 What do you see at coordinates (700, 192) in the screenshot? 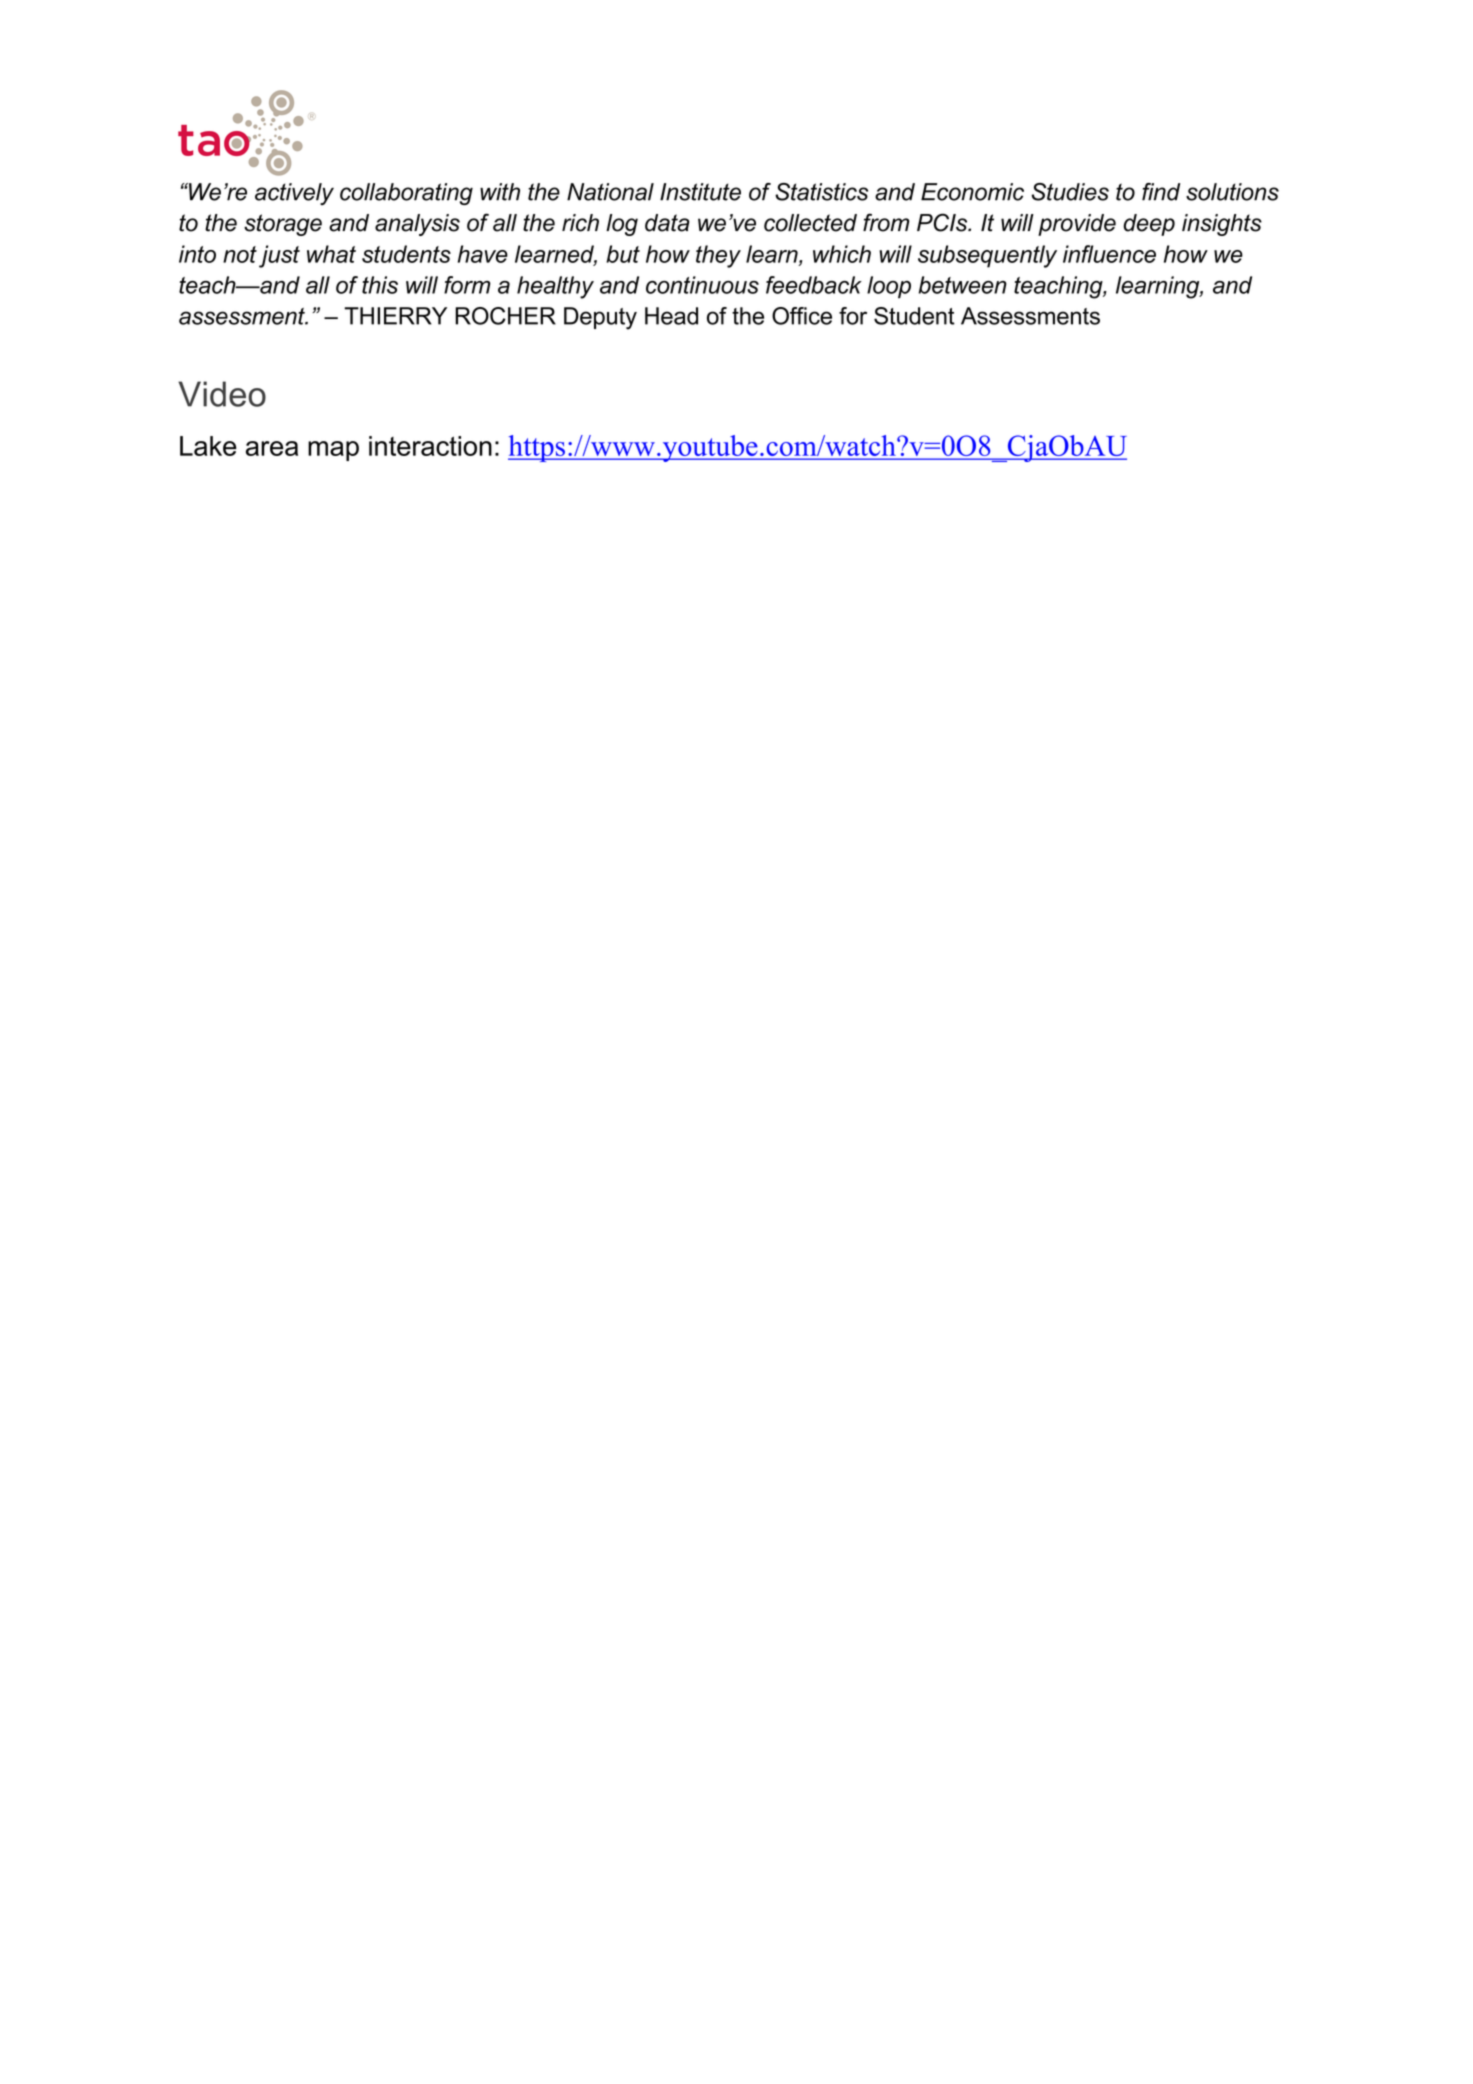
I see `Institute` at bounding box center [700, 192].
